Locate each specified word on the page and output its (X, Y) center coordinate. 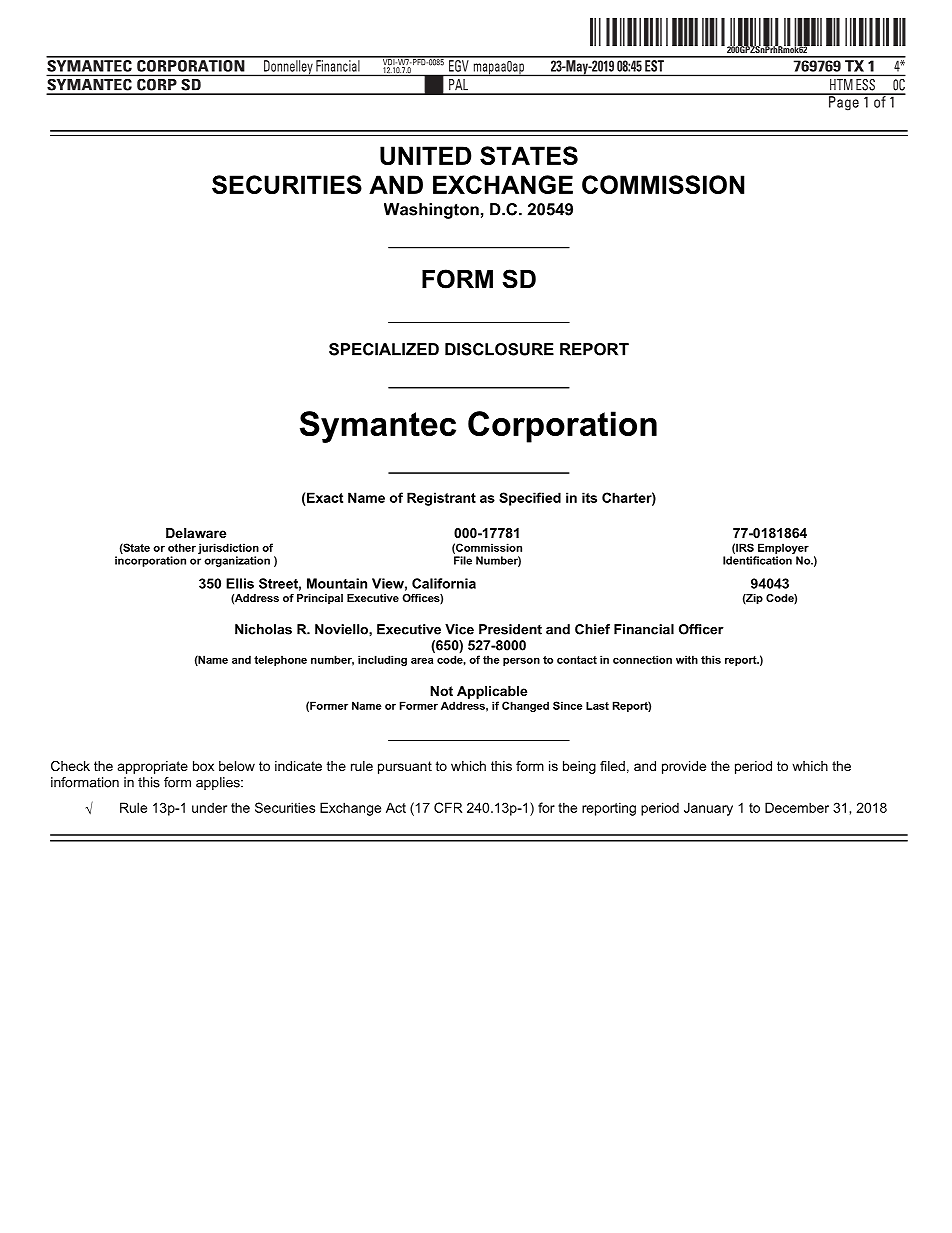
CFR (448, 807)
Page (844, 102)
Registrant (441, 499)
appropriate (153, 767)
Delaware (196, 533)
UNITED (425, 155)
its (589, 497)
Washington (431, 211)
